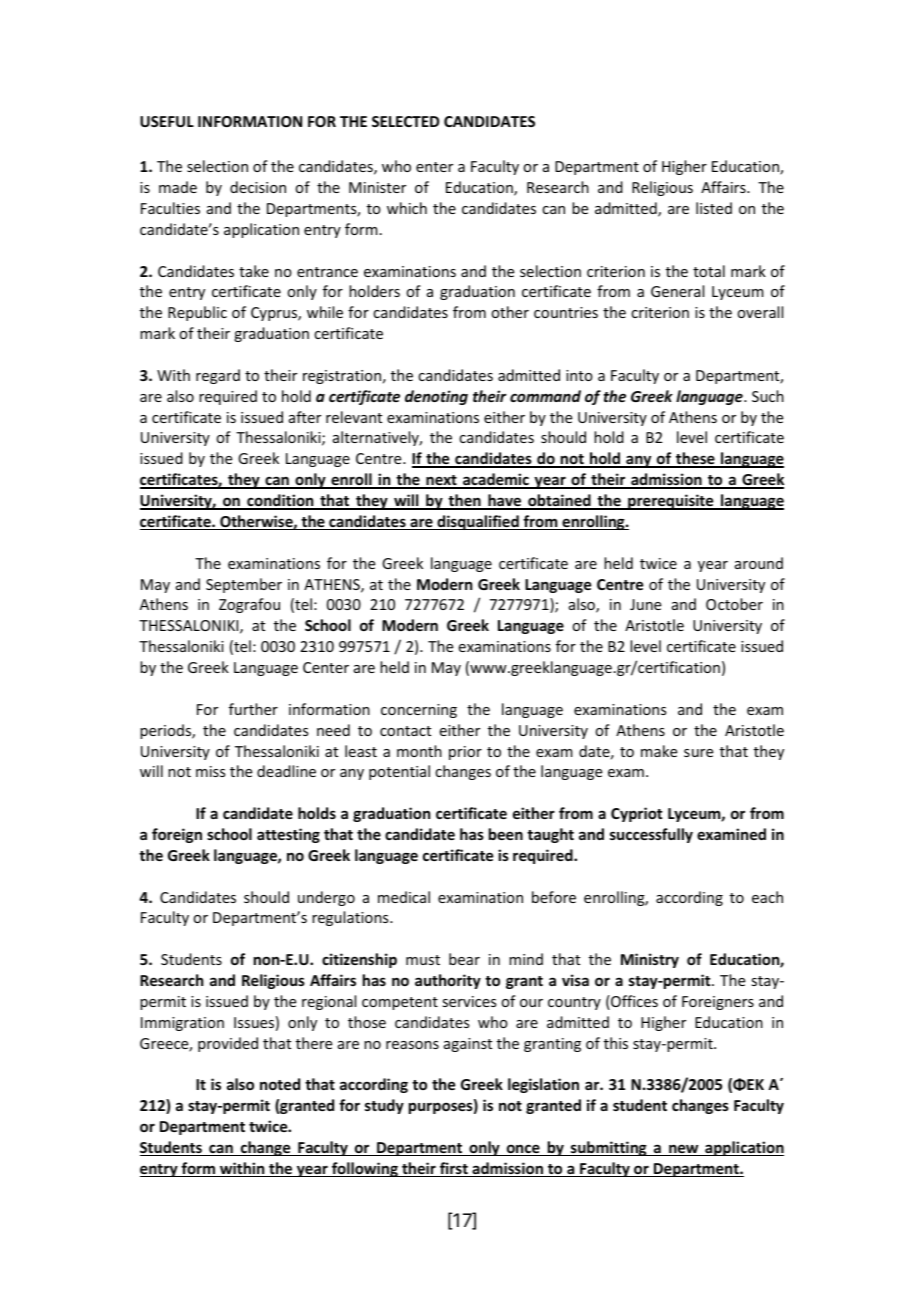 This screenshot has height=1308, width=924. What do you see at coordinates (506, 834) in the screenshot?
I see `been` at bounding box center [506, 834].
